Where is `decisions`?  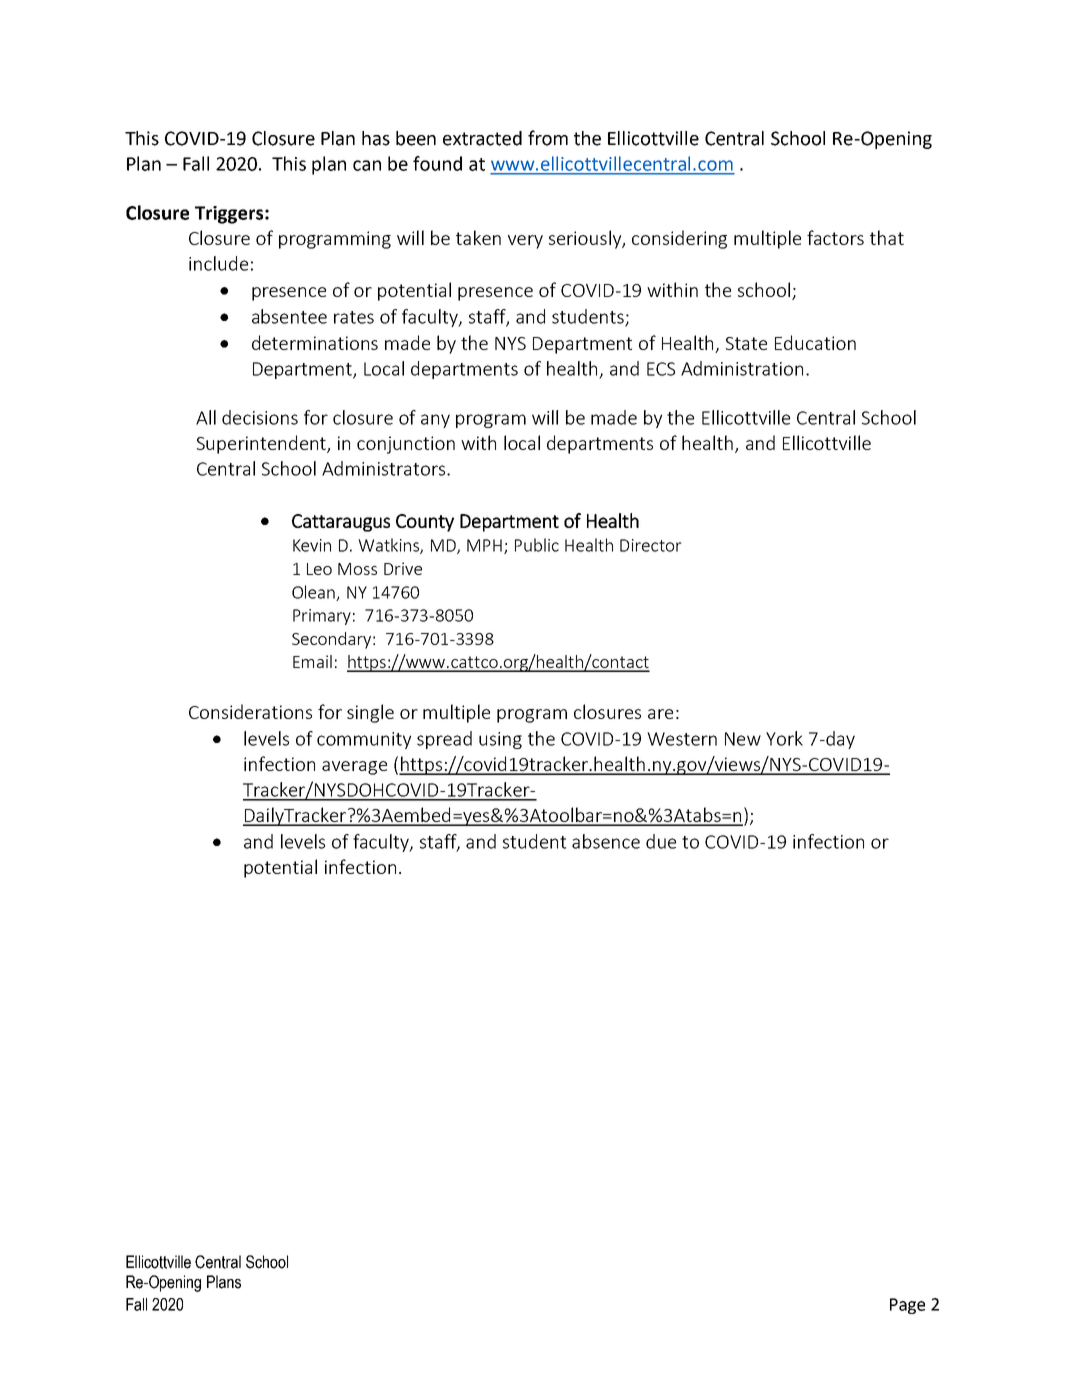
decisions is located at coordinates (260, 417).
